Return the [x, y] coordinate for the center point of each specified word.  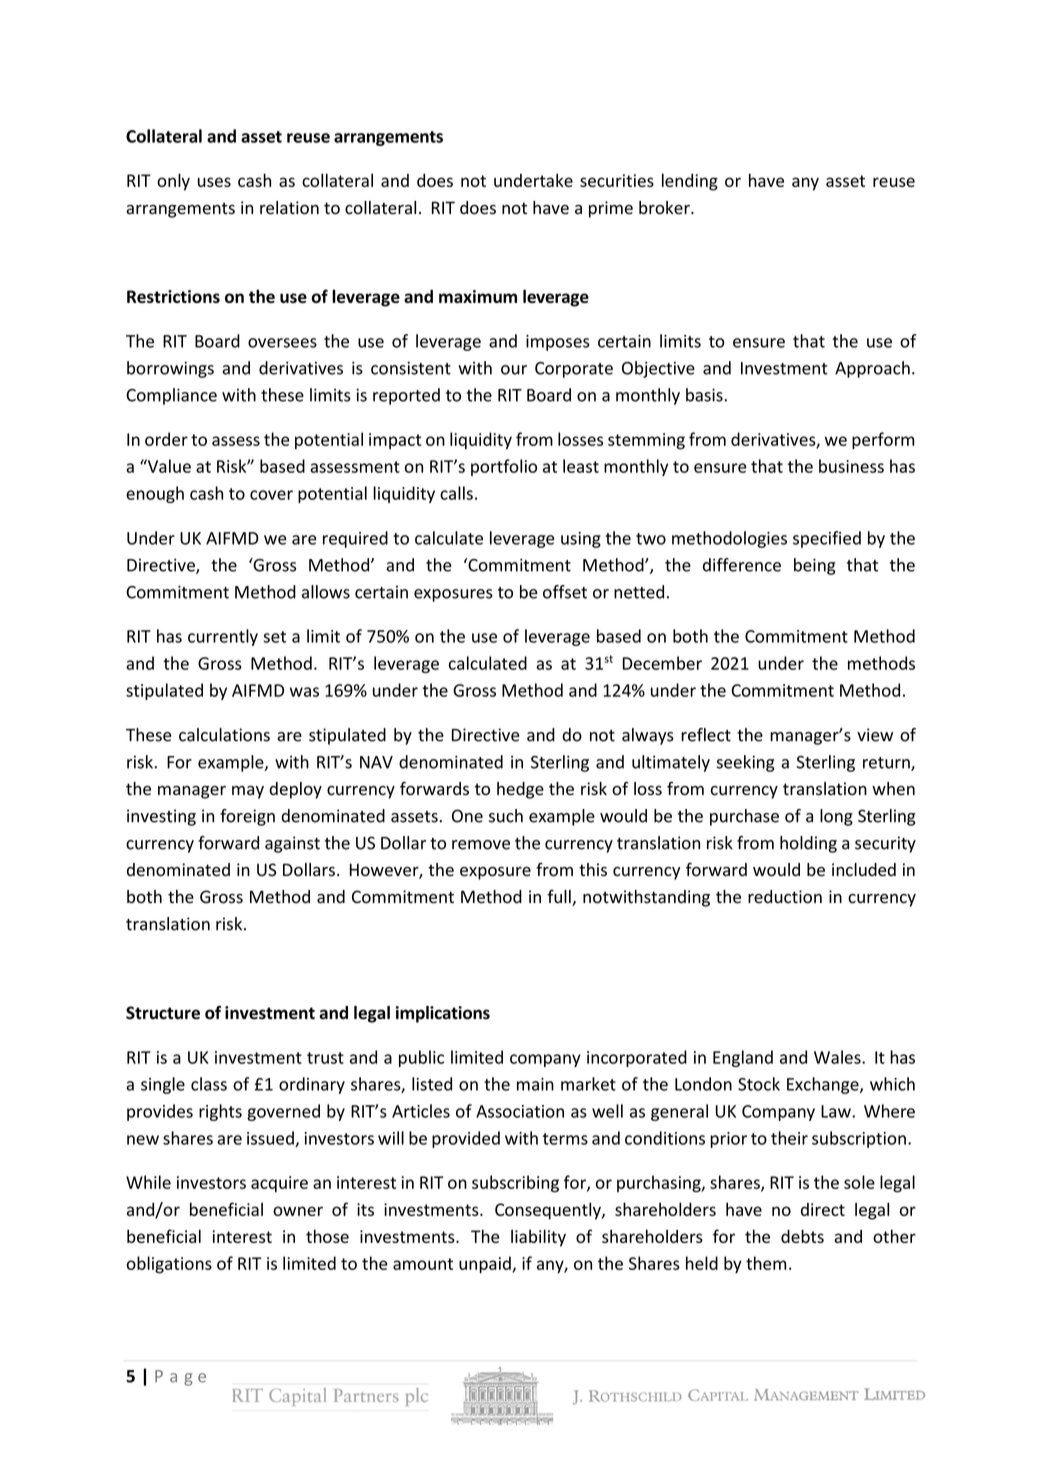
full [560, 898]
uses [214, 182]
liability [538, 1238]
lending [690, 182]
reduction [785, 897]
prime [611, 209]
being [815, 566]
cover [271, 495]
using [581, 540]
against [292, 844]
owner [298, 1211]
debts [802, 1236]
